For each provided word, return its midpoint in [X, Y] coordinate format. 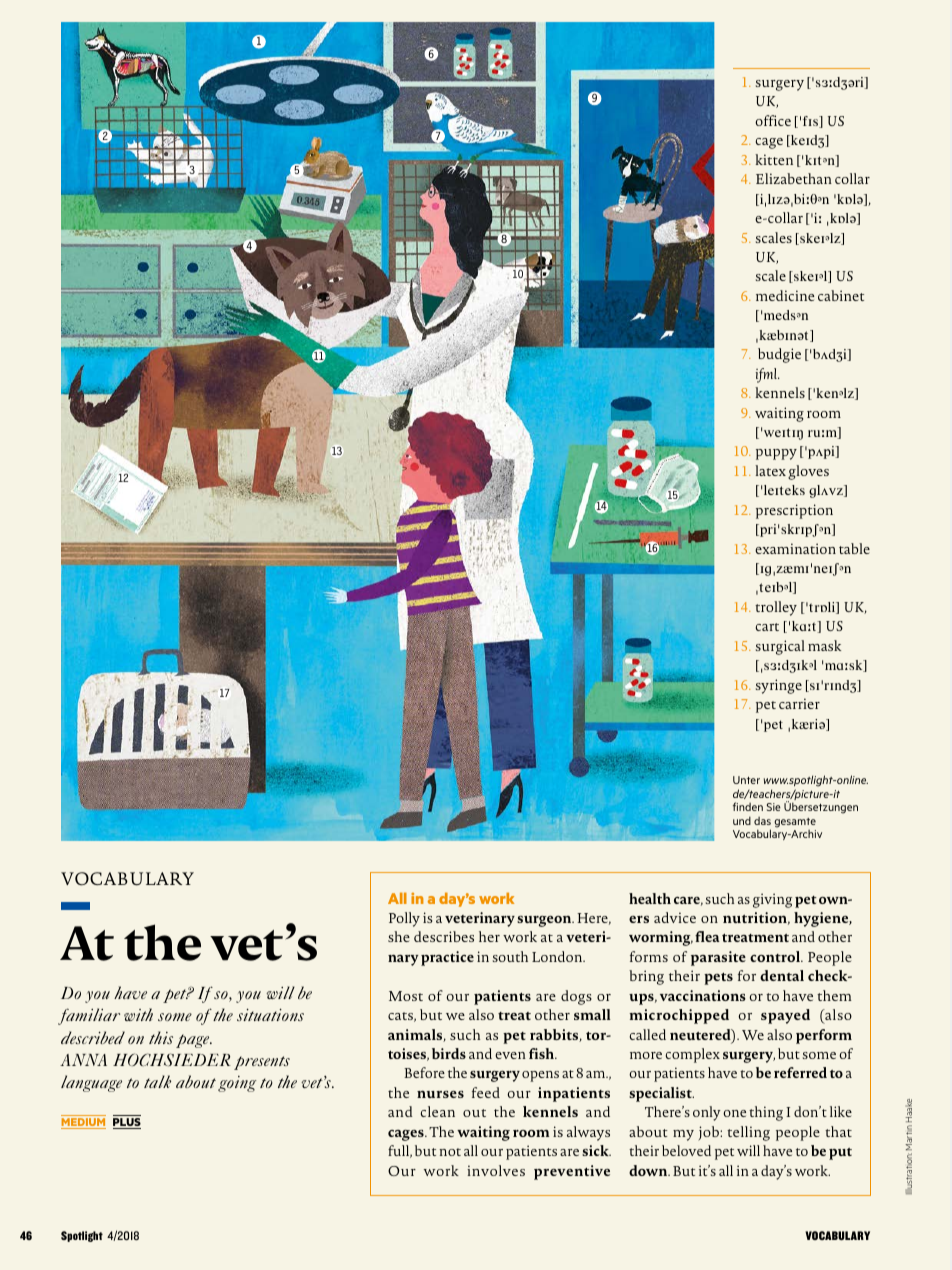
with [138, 1014]
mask [824, 645]
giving [772, 900]
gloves [808, 472]
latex [770, 470]
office [773, 120]
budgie [779, 355]
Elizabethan [794, 178]
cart [767, 627]
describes [444, 936]
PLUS [127, 1123]
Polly [404, 919]
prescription [794, 511]
